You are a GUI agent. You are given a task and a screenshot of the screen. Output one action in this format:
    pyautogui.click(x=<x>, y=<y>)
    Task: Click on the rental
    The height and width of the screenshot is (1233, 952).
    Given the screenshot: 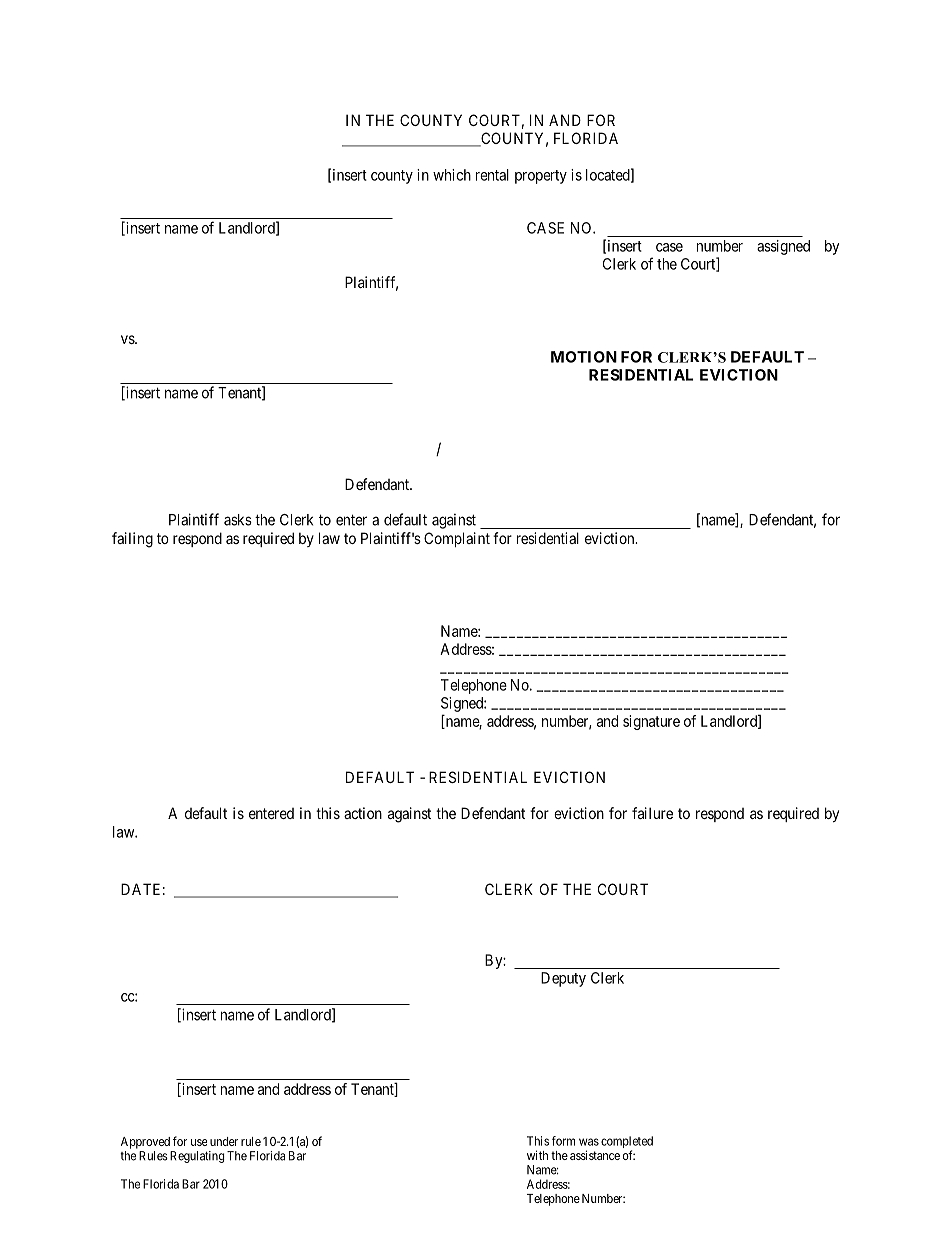 What is the action you would take?
    pyautogui.click(x=492, y=175)
